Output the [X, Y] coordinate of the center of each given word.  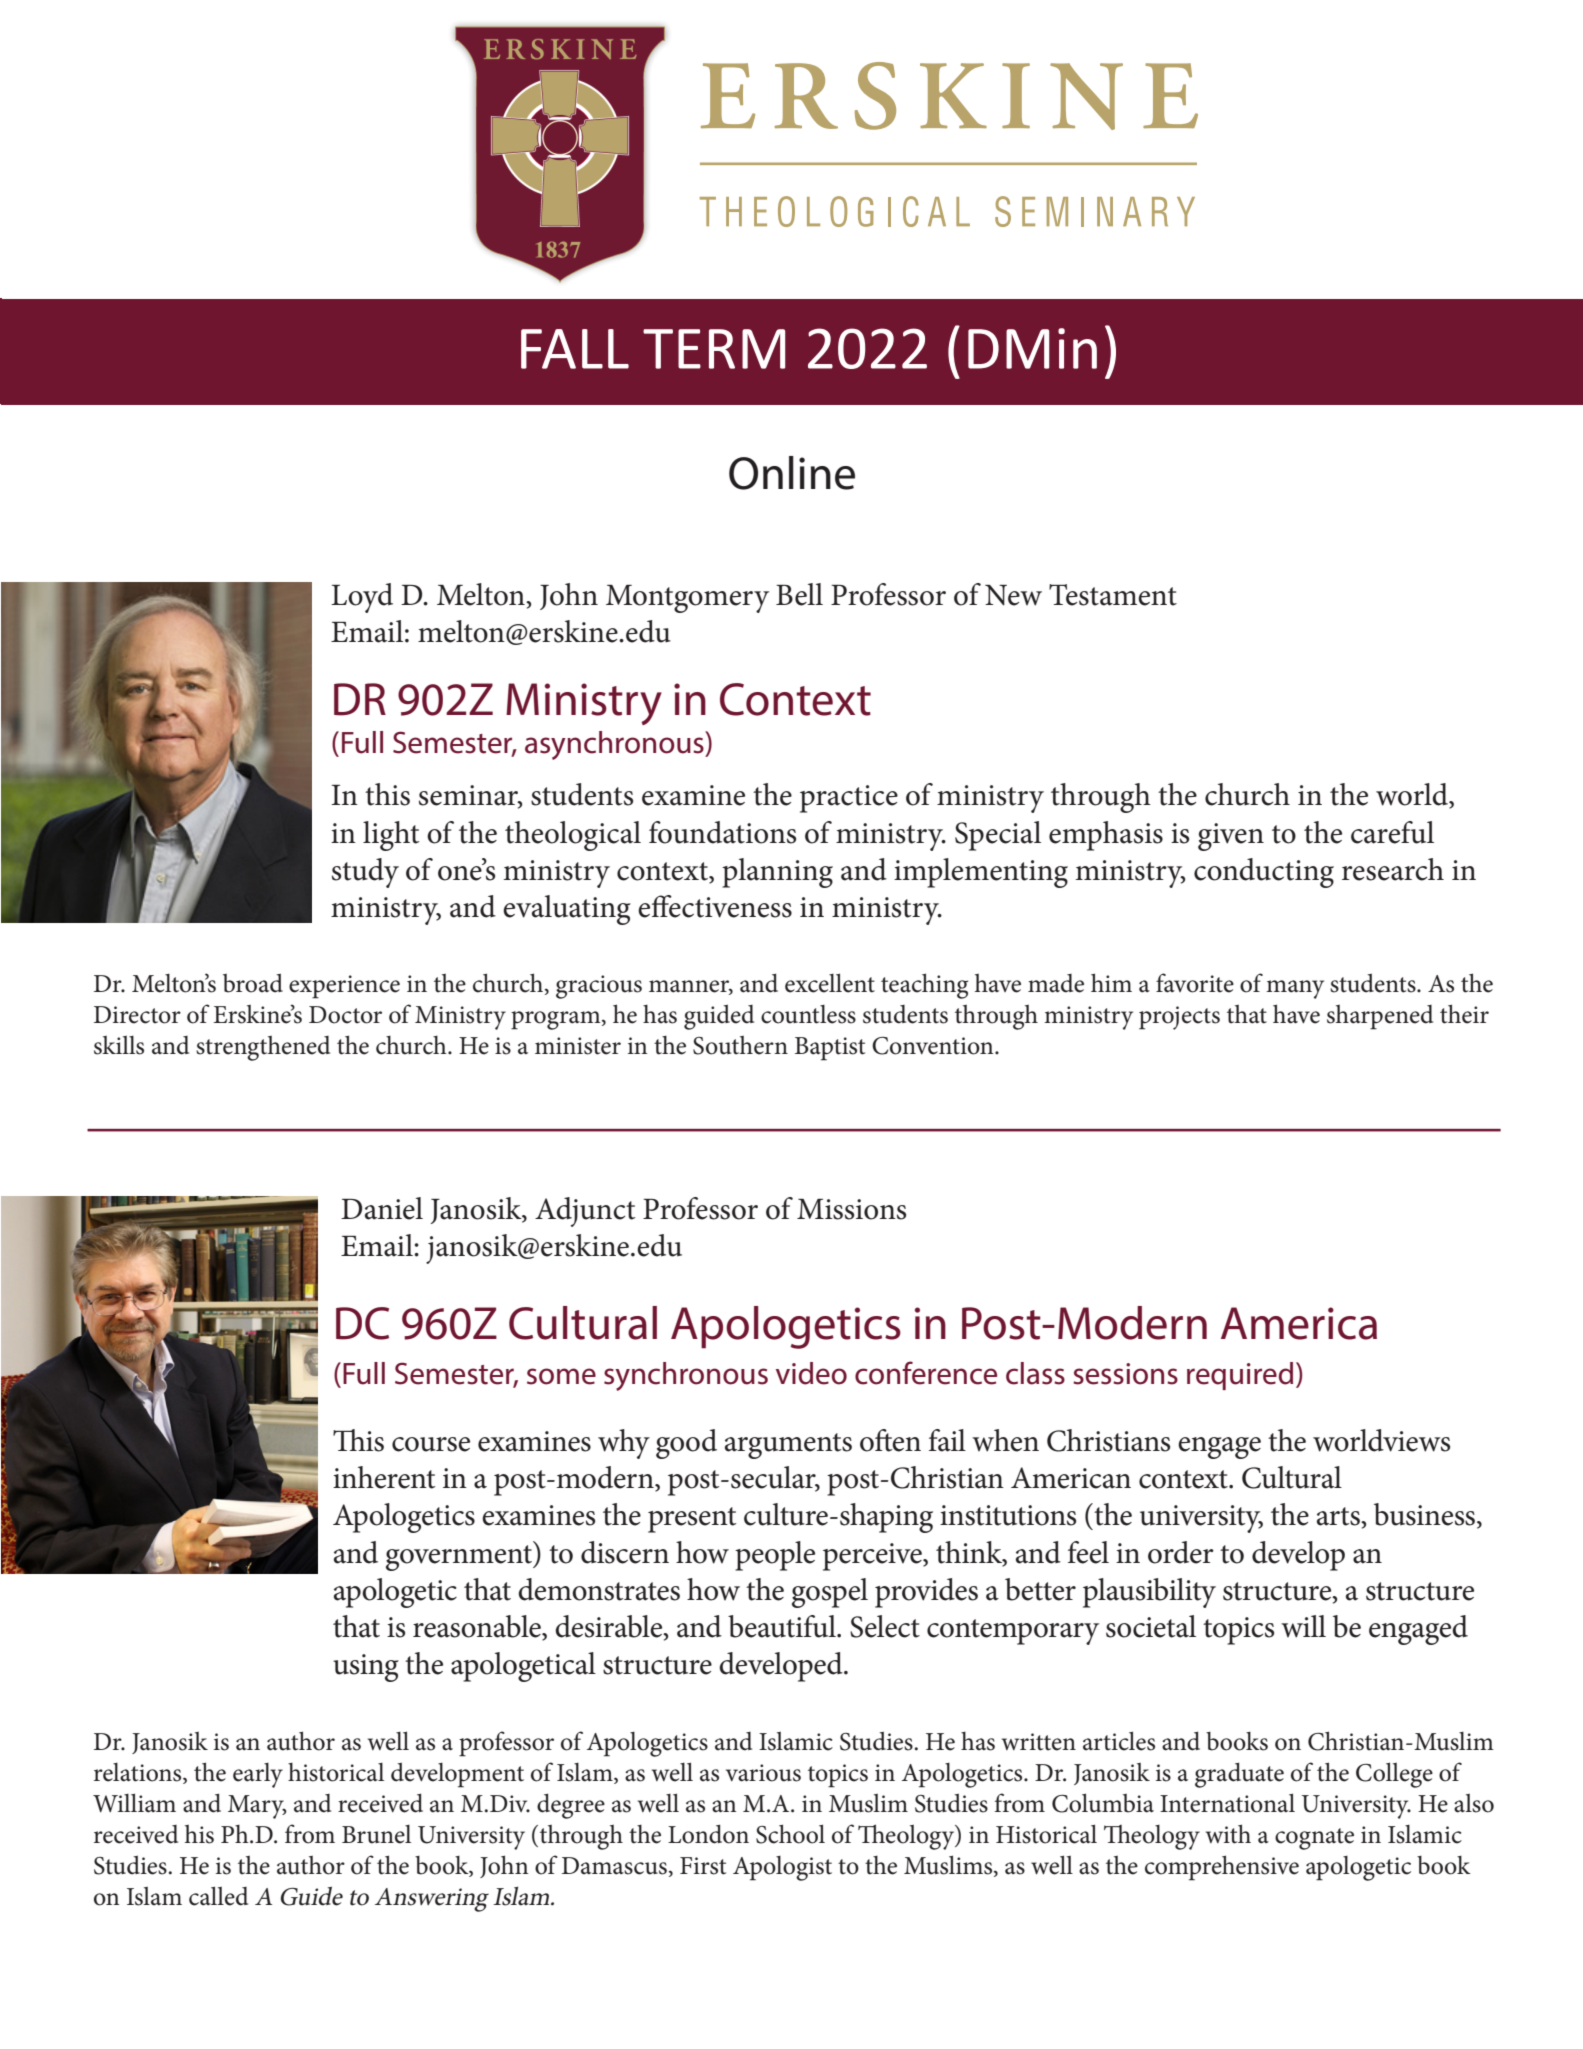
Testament [1113, 595]
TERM [714, 349]
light [391, 836]
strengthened [263, 1048]
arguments [788, 1446]
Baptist [830, 1049]
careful [1392, 832]
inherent [384, 1477]
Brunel [376, 1834]
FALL [575, 349]
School [790, 1834]
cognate [1314, 1839]
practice [849, 799]
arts [1339, 1516]
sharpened [1380, 1017]
